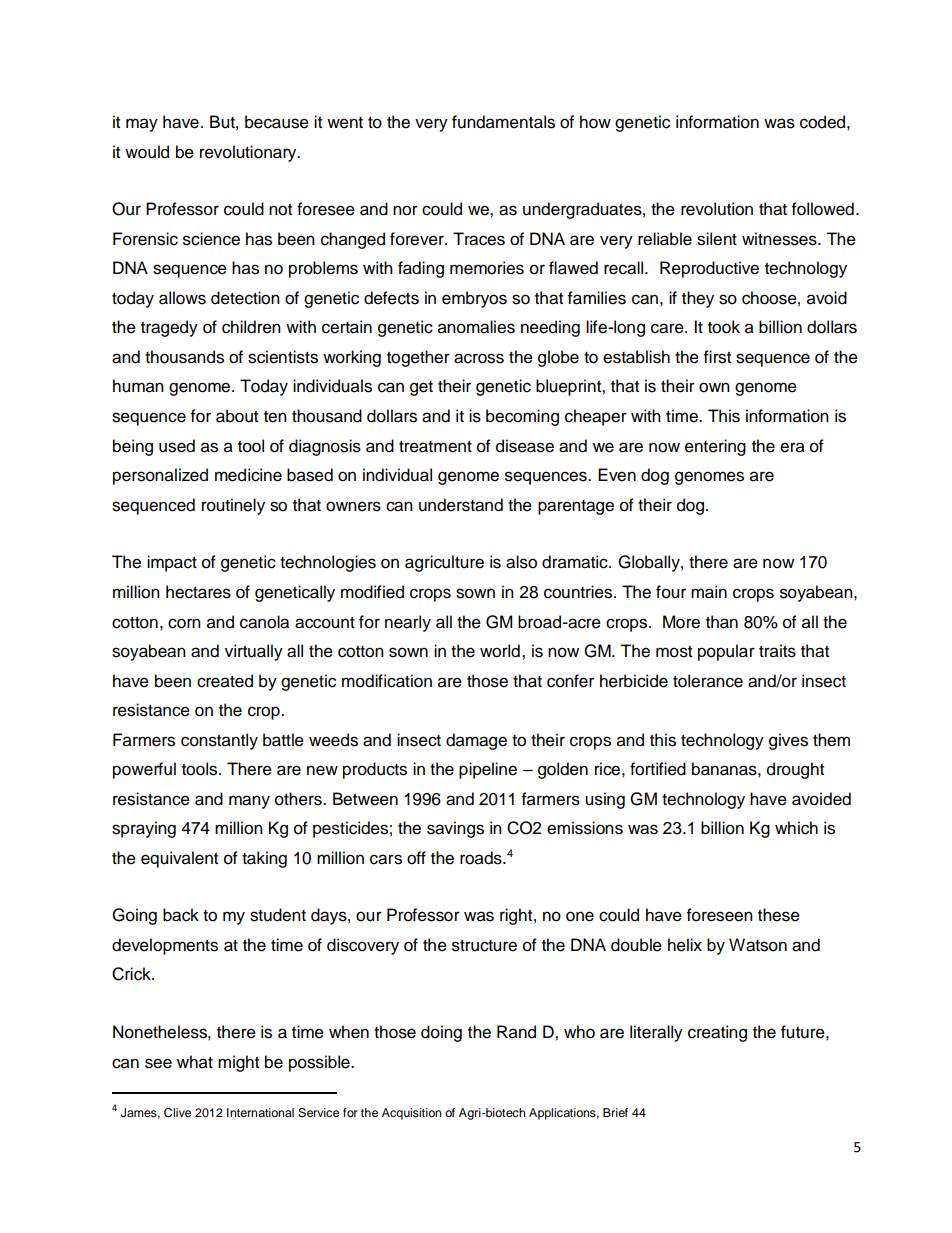 This page has width=952, height=1233. Describe the element at coordinates (822, 122) in the page. I see `coded` at that location.
